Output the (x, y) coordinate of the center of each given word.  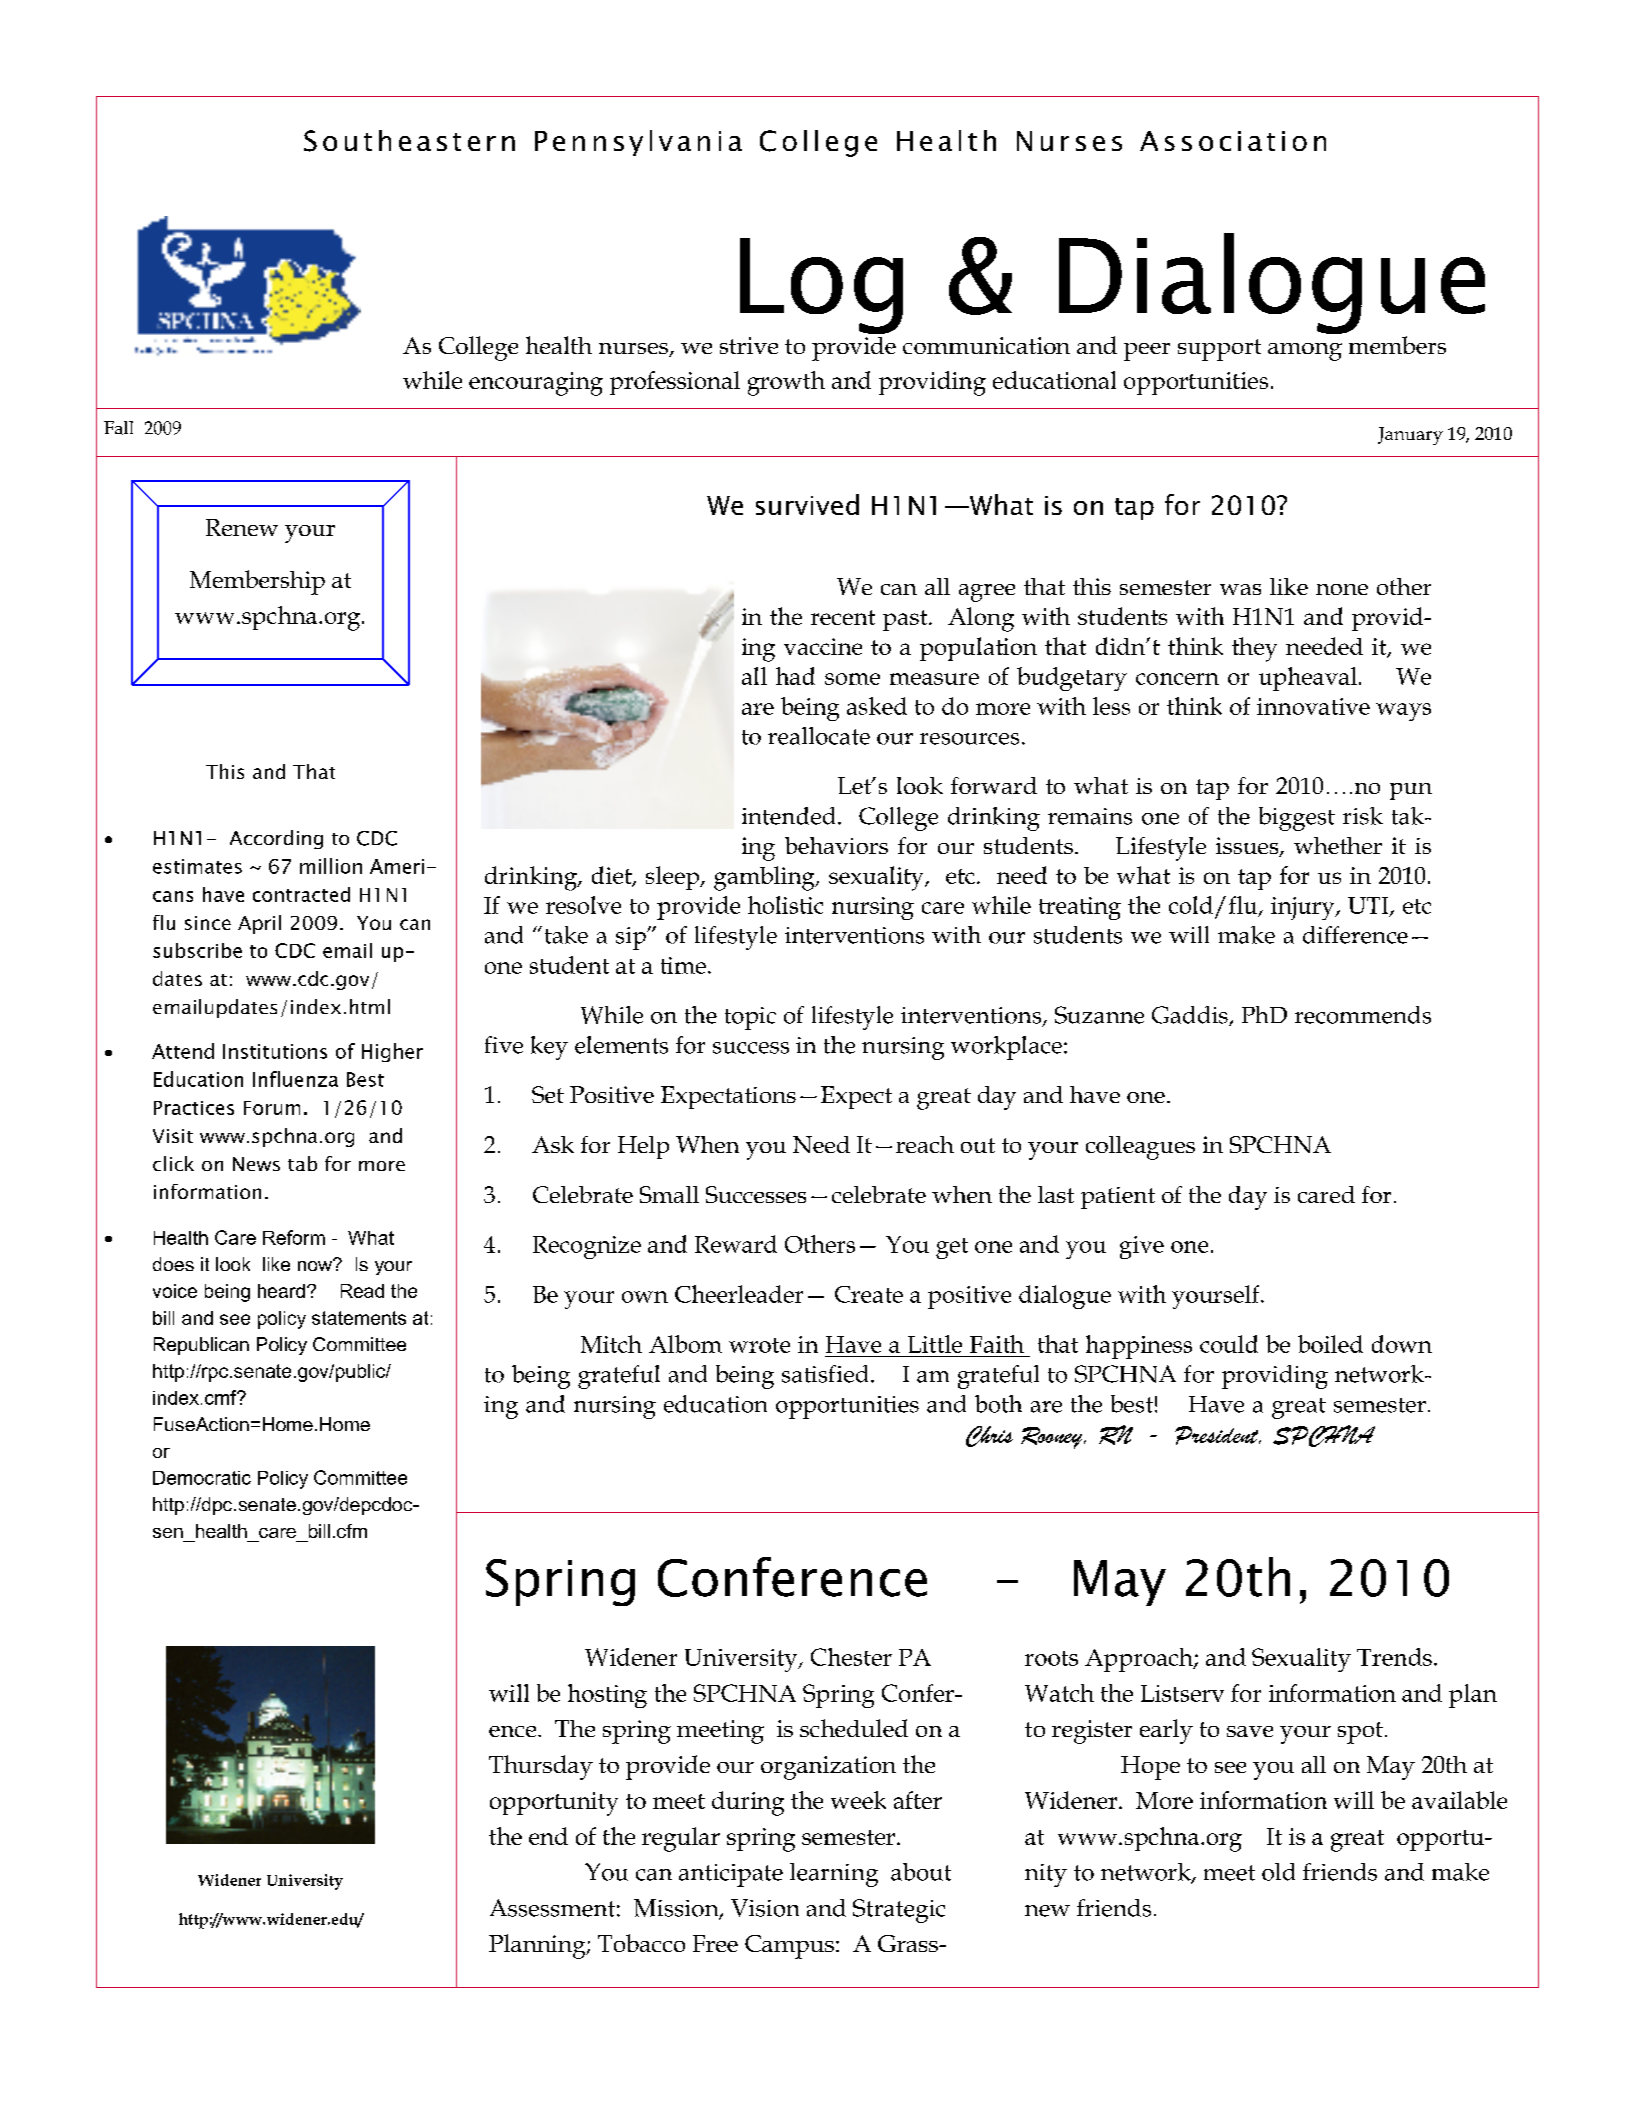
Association (1233, 141)
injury (1304, 908)
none (1342, 589)
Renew (242, 527)
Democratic (202, 1478)
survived (807, 504)
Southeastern (409, 141)
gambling (765, 878)
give (1142, 1247)
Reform (294, 1237)
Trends (1394, 1657)
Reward (736, 1244)
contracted (301, 894)
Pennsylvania (638, 143)
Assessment (552, 1908)
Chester (851, 1657)
